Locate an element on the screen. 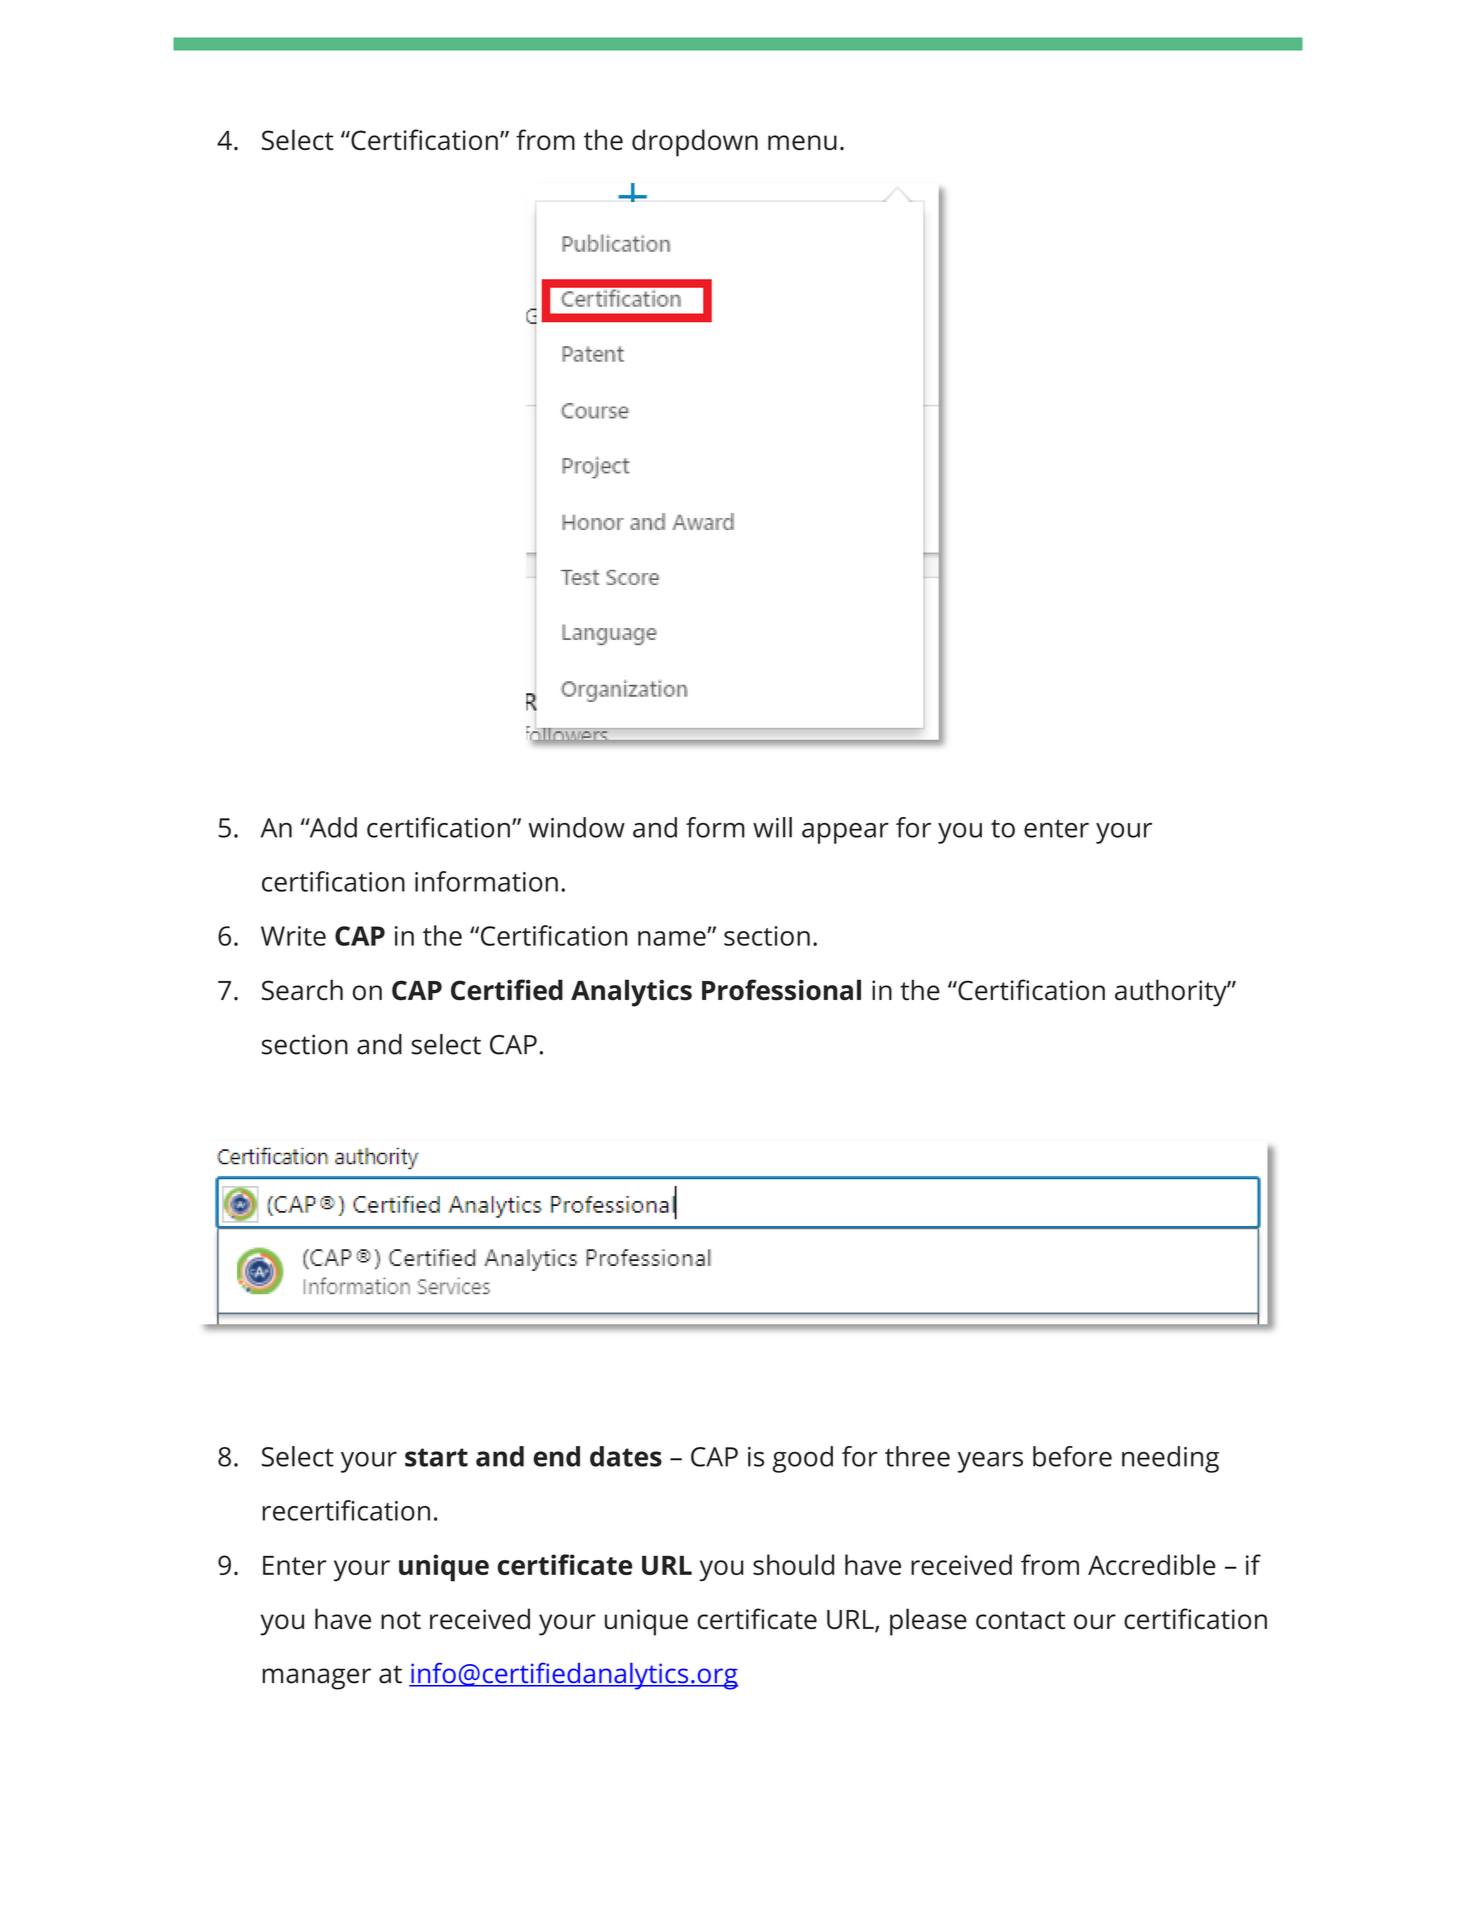  not is located at coordinates (401, 1620).
